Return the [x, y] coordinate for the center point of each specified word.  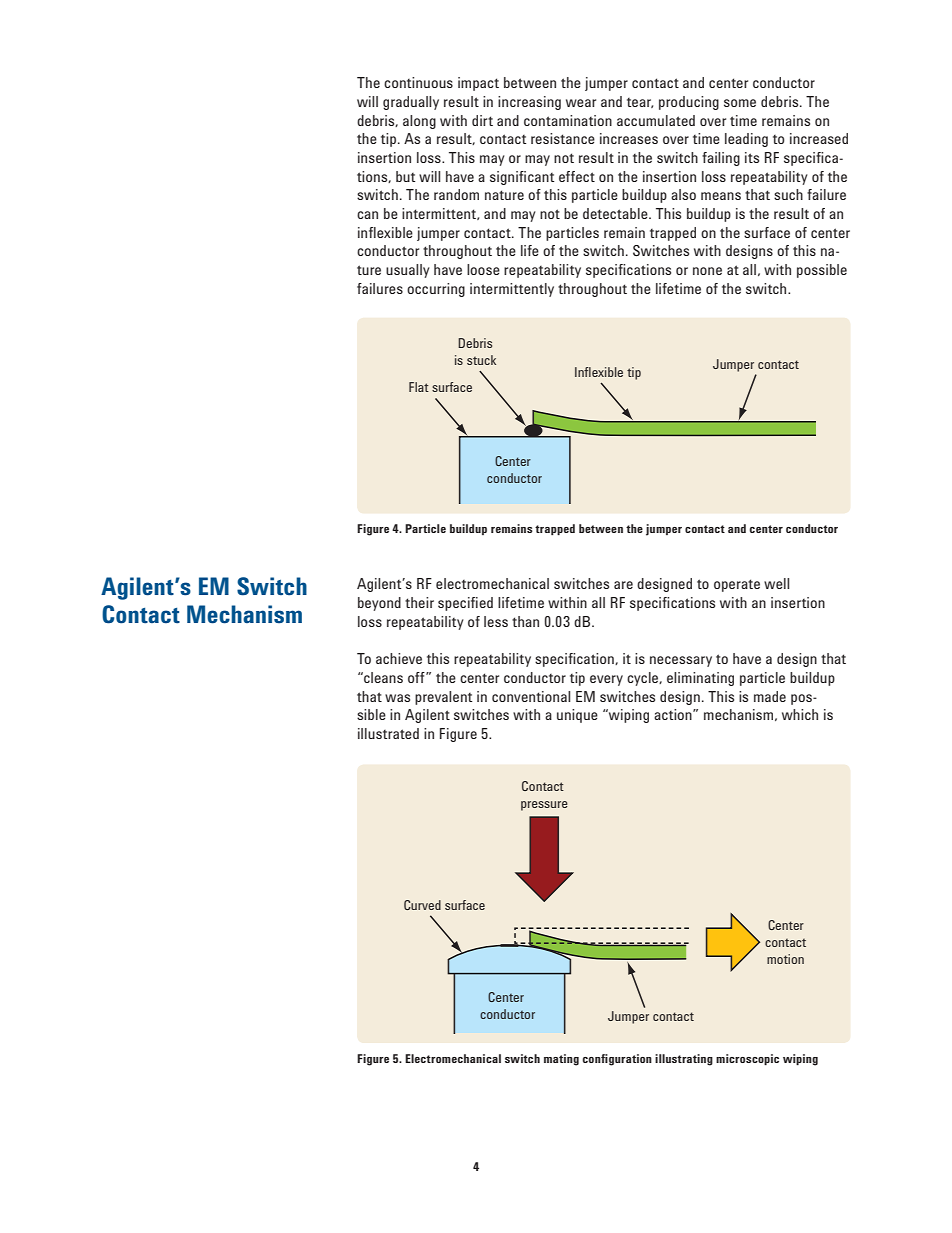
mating [561, 1060]
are [623, 585]
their [419, 602]
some [740, 103]
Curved [422, 905]
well [776, 583]
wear [581, 103]
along [419, 122]
